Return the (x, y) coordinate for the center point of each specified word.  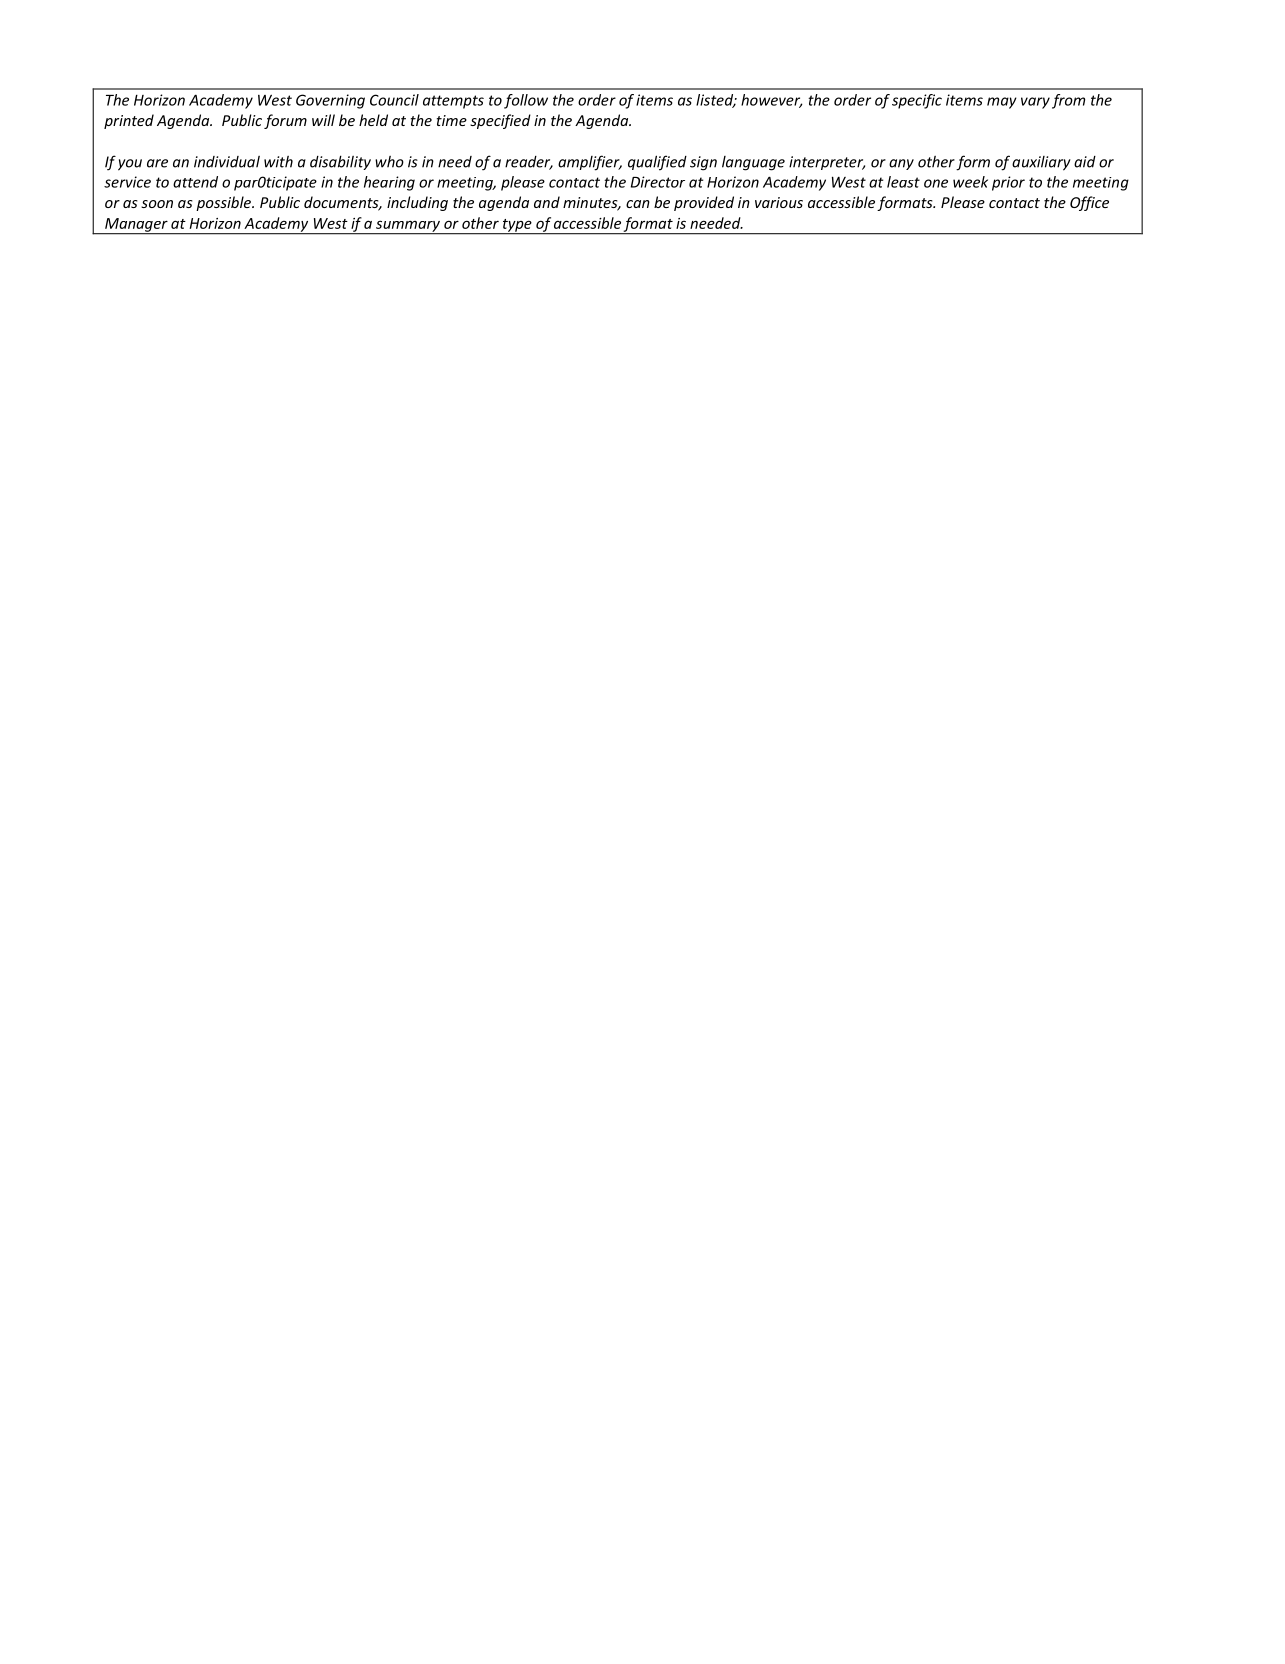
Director (658, 182)
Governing (330, 101)
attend (195, 182)
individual (227, 162)
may (1002, 103)
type (517, 226)
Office (1089, 203)
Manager (136, 226)
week (970, 182)
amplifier (590, 163)
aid (1085, 162)
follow (526, 101)
